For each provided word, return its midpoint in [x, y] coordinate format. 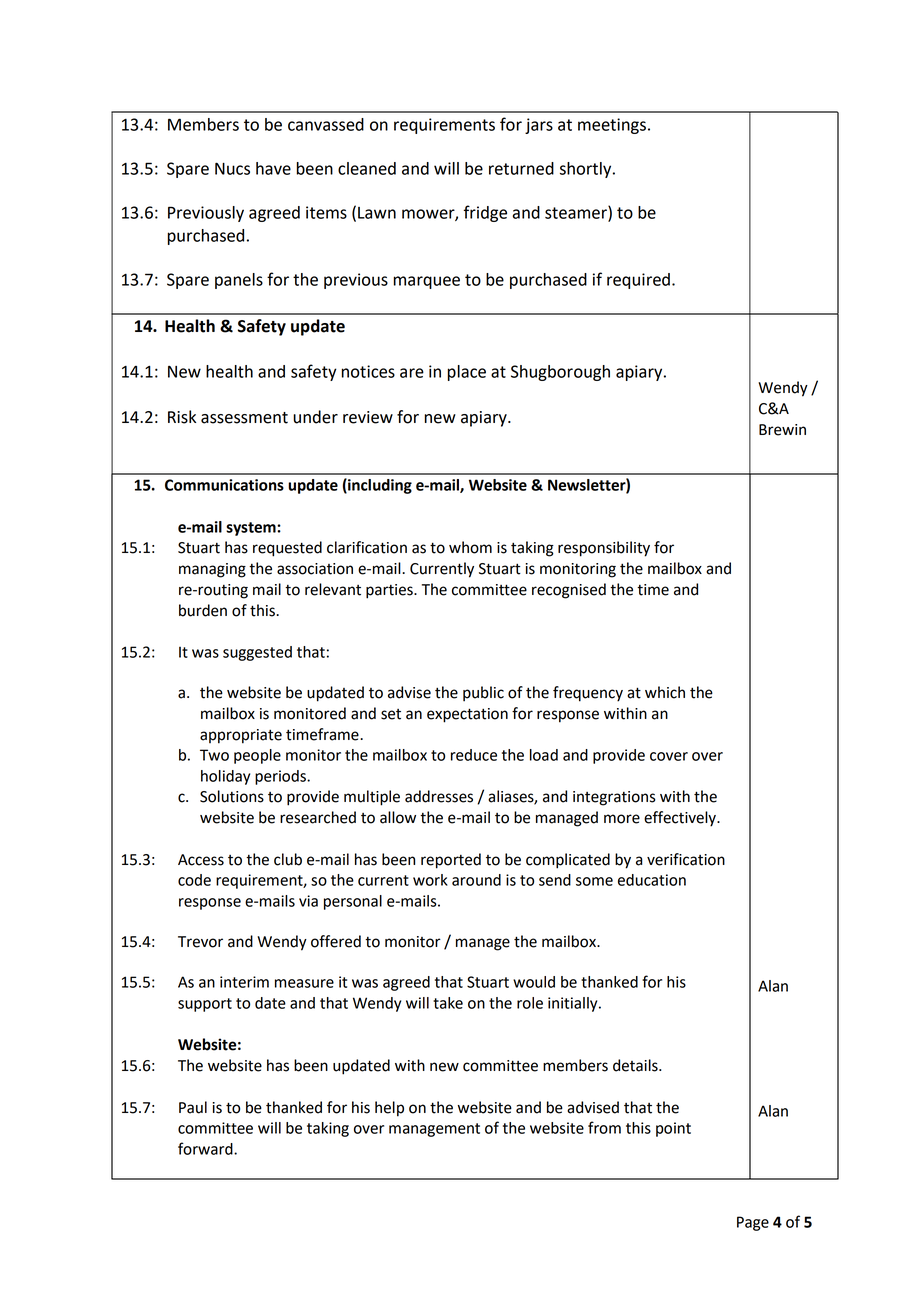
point [673, 1129]
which [665, 692]
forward [206, 1148]
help [389, 1109]
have [273, 168]
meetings [612, 126]
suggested [257, 653]
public [483, 694]
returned [521, 168]
